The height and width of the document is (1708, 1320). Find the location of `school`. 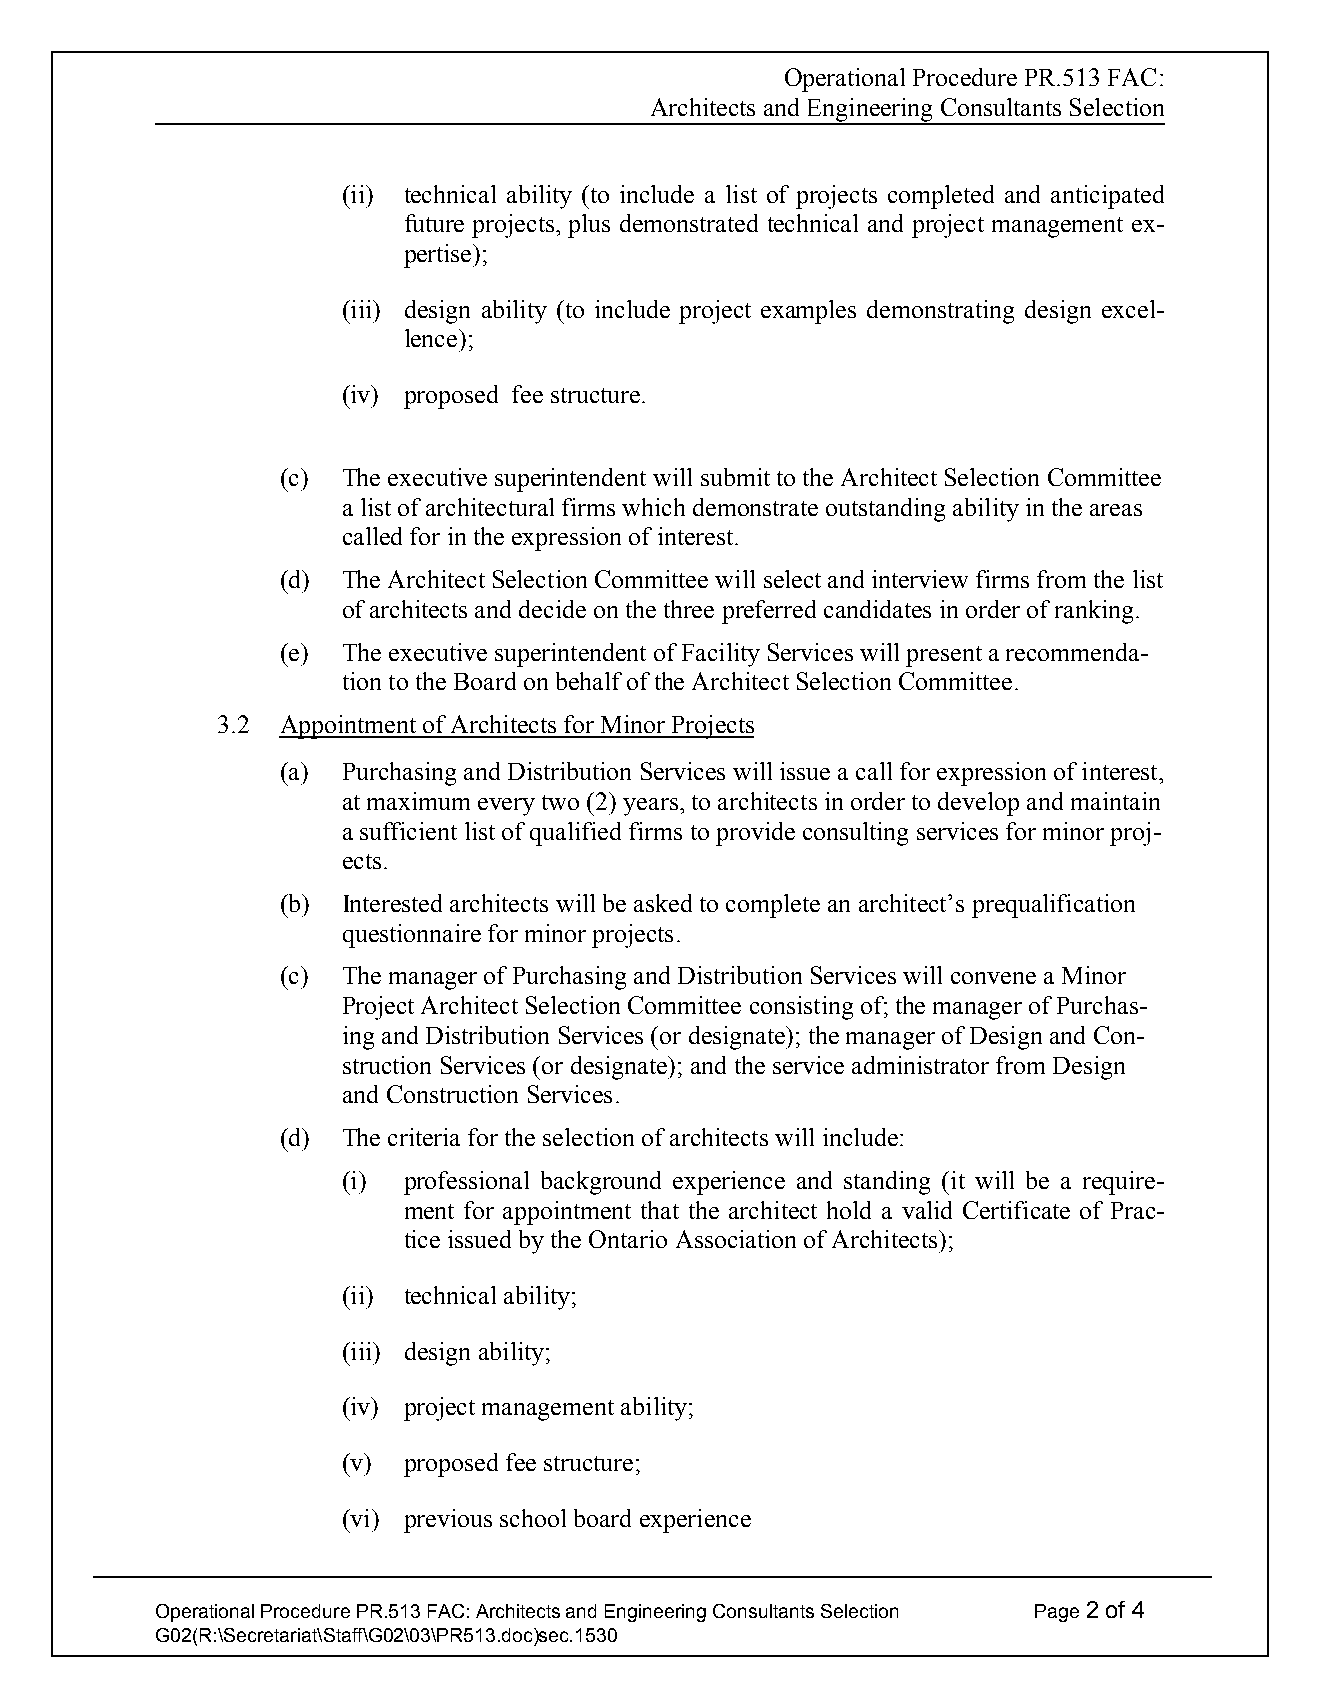

school is located at coordinates (533, 1518).
